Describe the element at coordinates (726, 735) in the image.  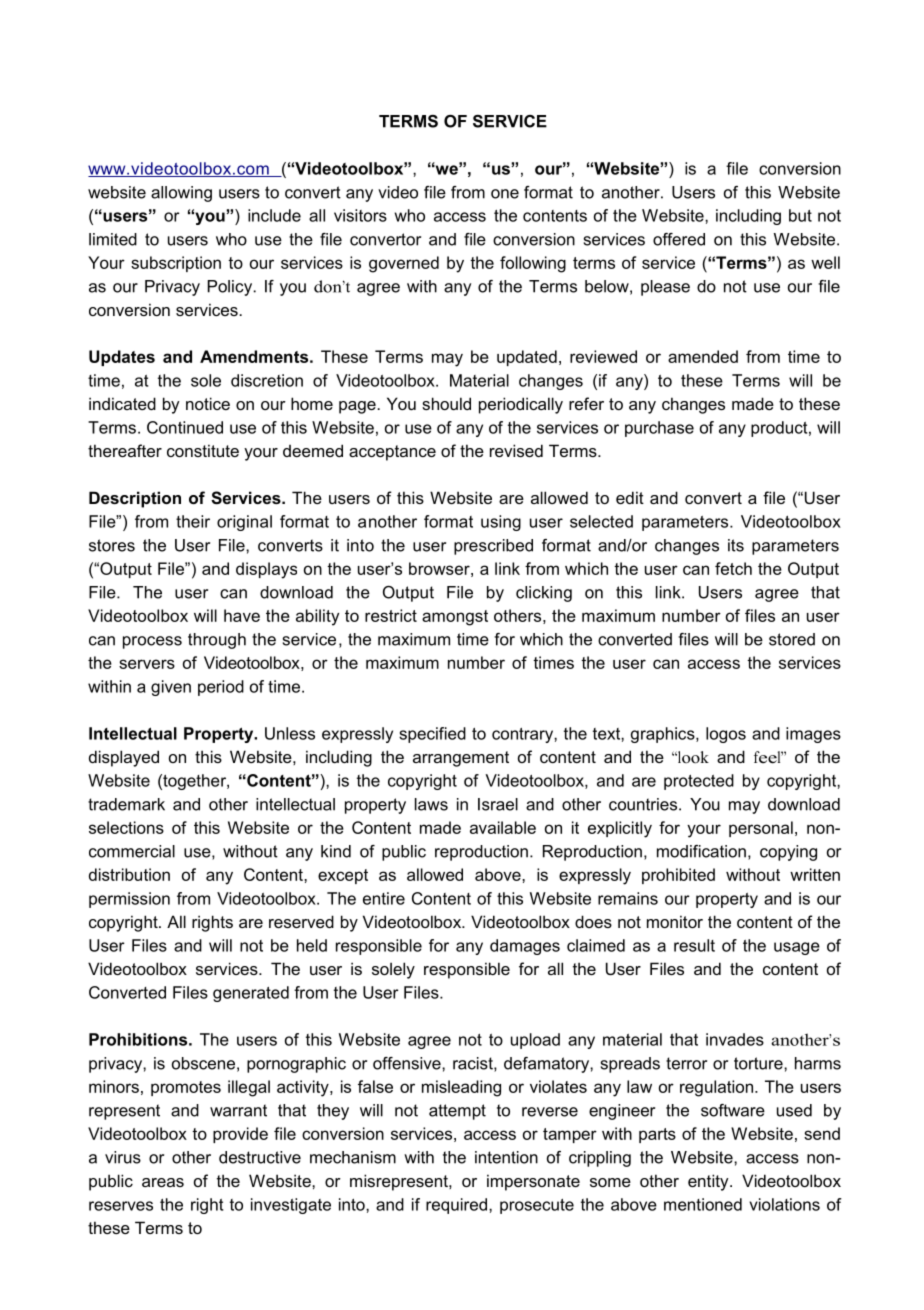
I see `logos` at that location.
